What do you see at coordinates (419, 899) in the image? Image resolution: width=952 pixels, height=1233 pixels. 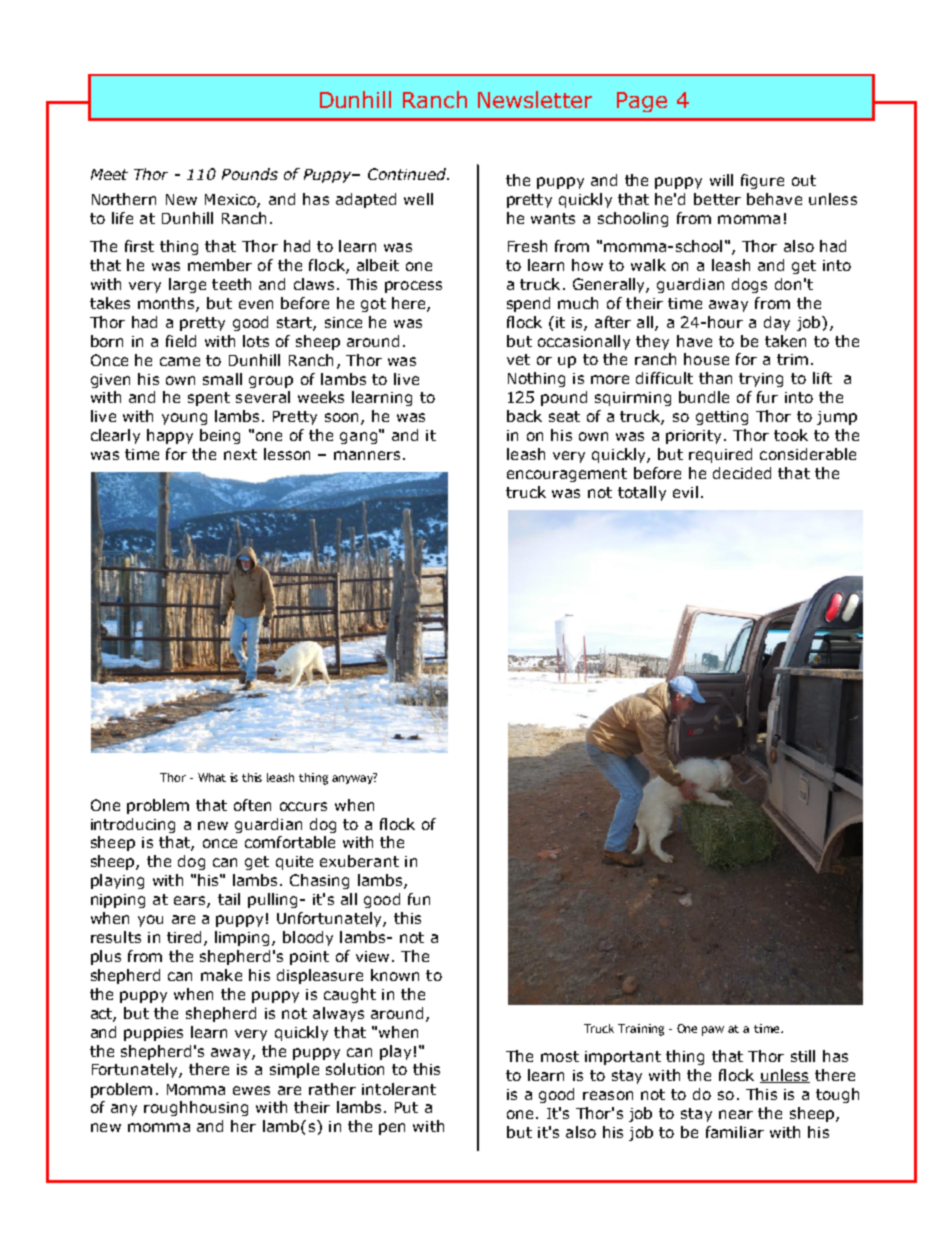 I see `fun` at bounding box center [419, 899].
